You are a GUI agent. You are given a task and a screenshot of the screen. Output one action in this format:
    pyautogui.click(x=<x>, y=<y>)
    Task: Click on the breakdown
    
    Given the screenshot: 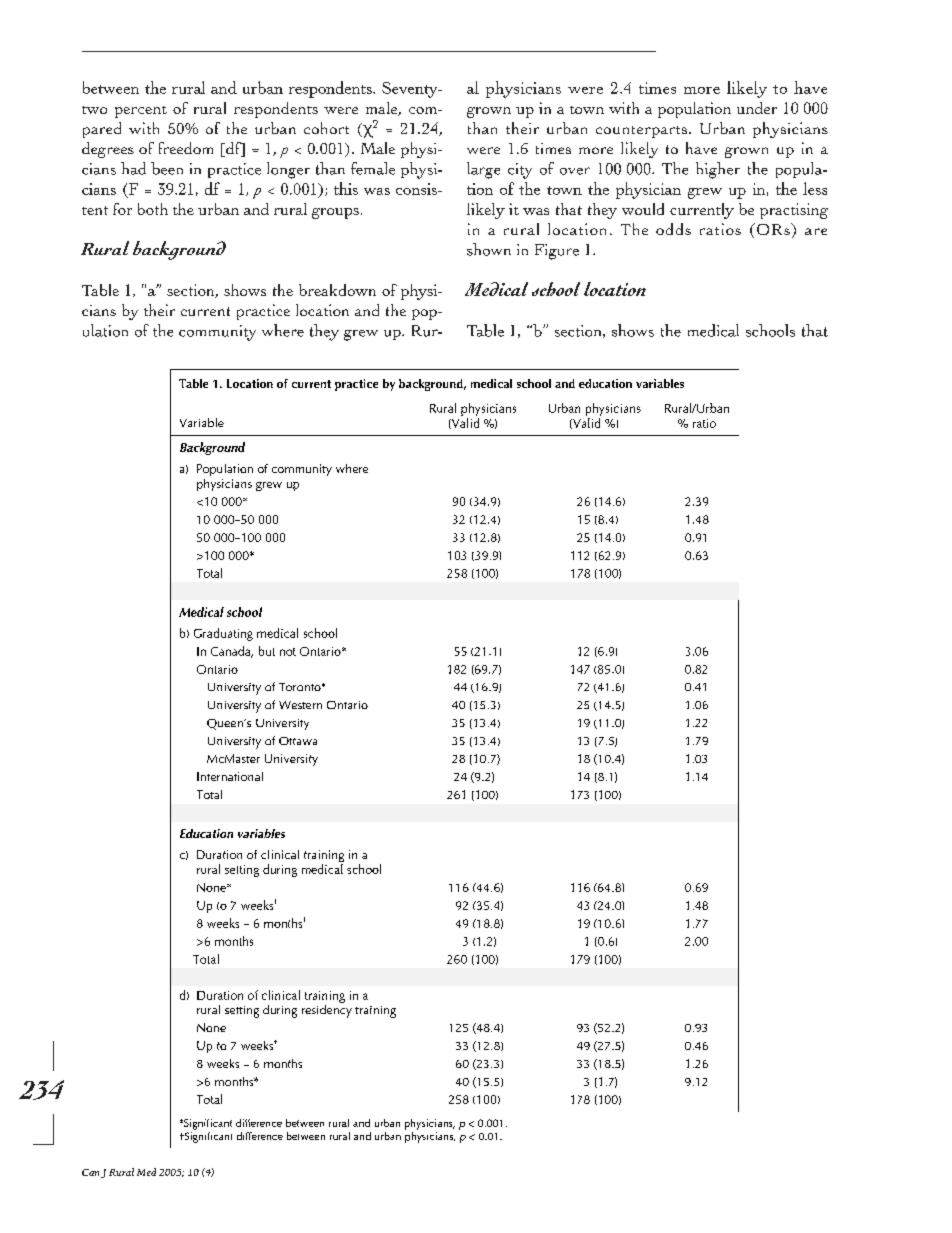 What is the action you would take?
    pyautogui.click(x=337, y=290)
